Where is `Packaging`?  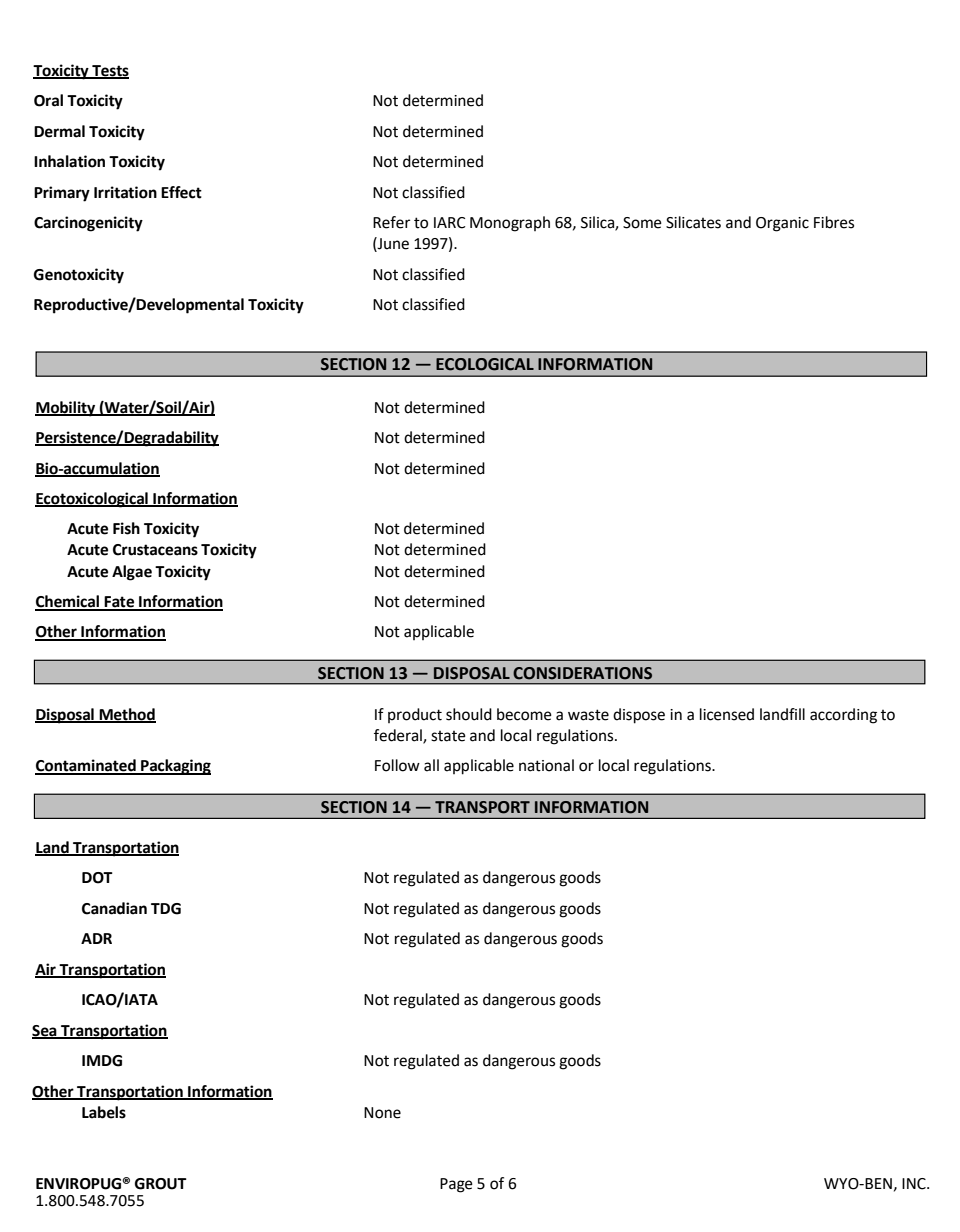
Packaging is located at coordinates (175, 767).
